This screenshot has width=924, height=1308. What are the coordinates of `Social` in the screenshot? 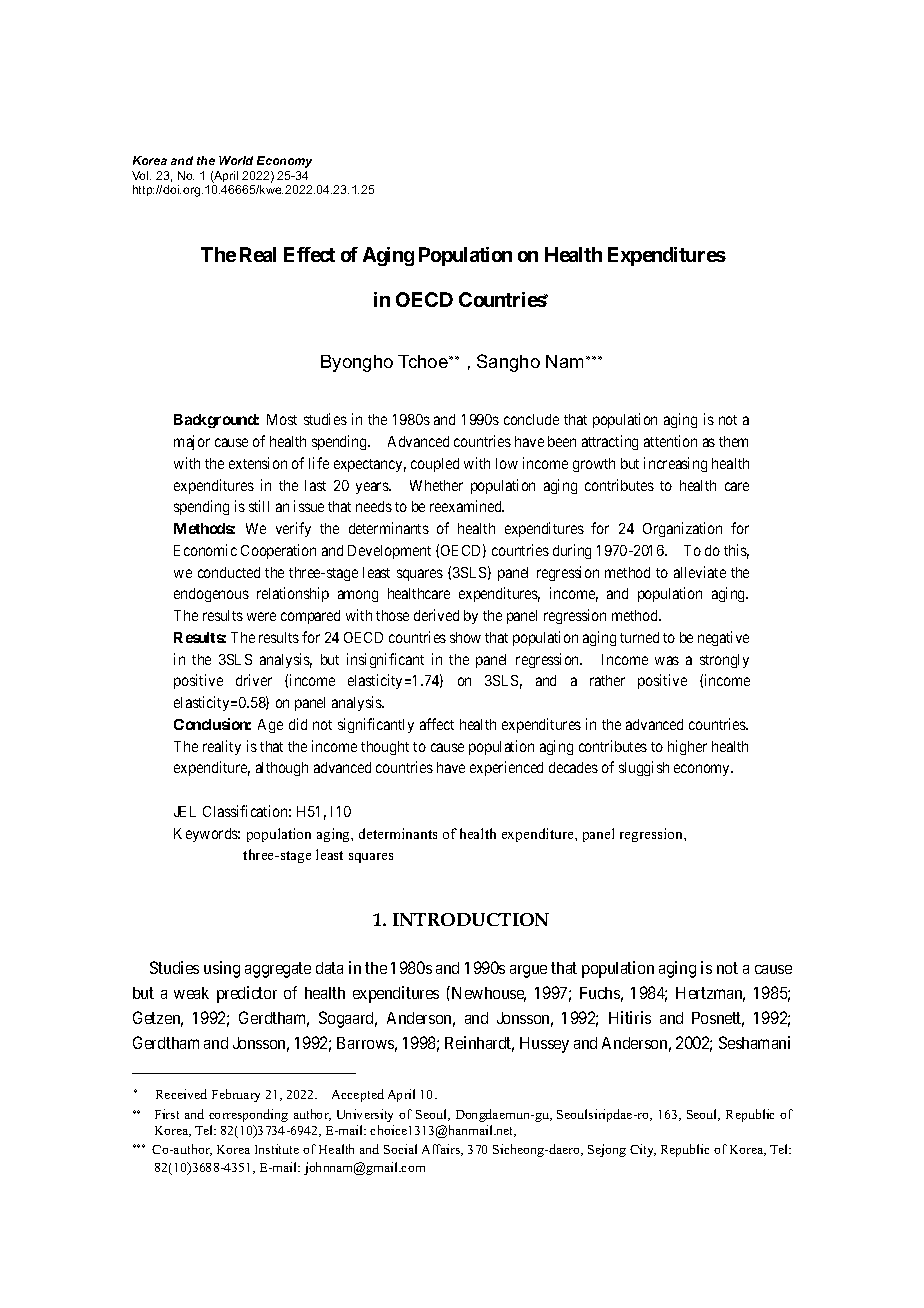 It's located at (400, 1149).
